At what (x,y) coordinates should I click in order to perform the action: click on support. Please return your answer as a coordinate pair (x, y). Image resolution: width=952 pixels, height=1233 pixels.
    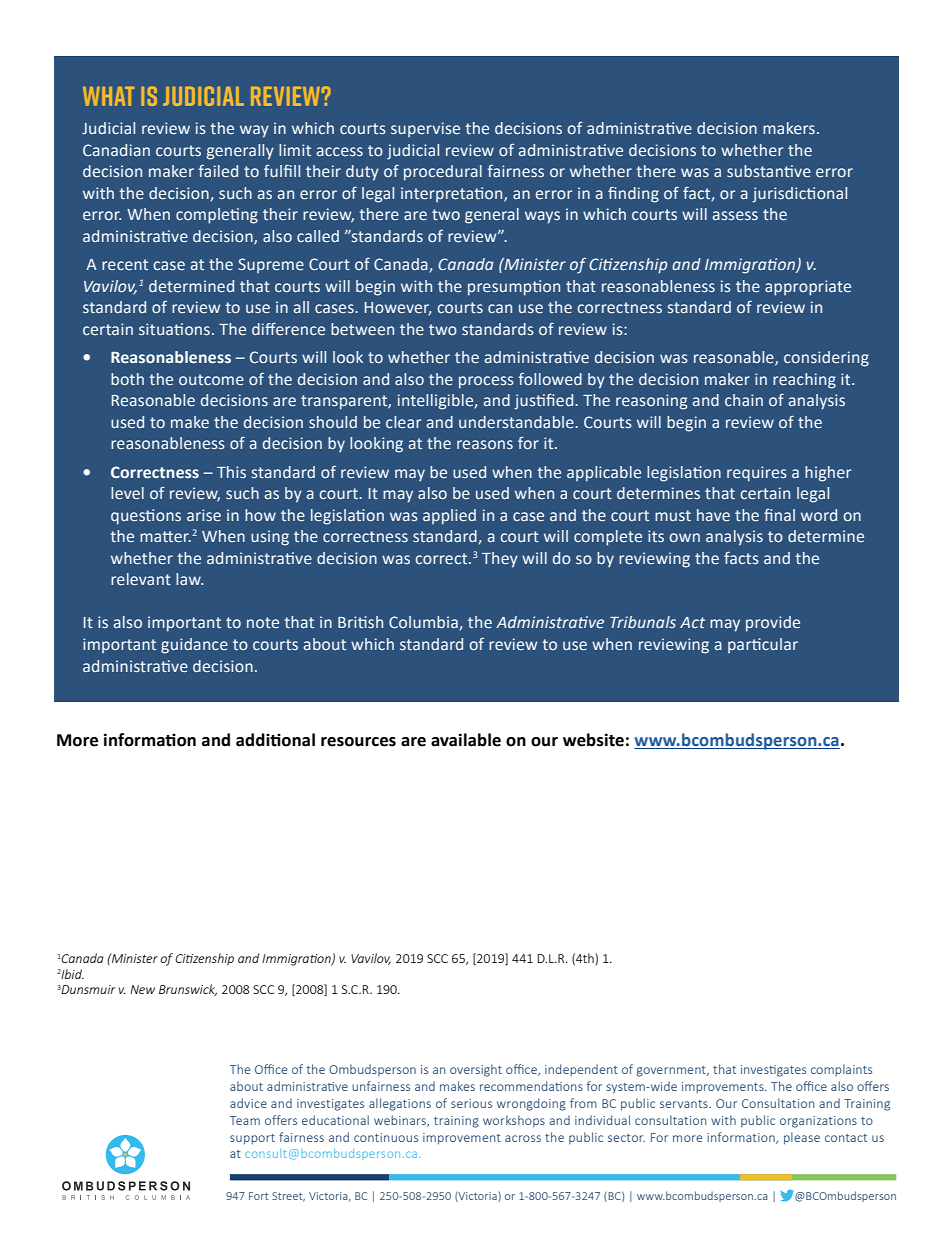
    Looking at the image, I should click on (252, 1139).
